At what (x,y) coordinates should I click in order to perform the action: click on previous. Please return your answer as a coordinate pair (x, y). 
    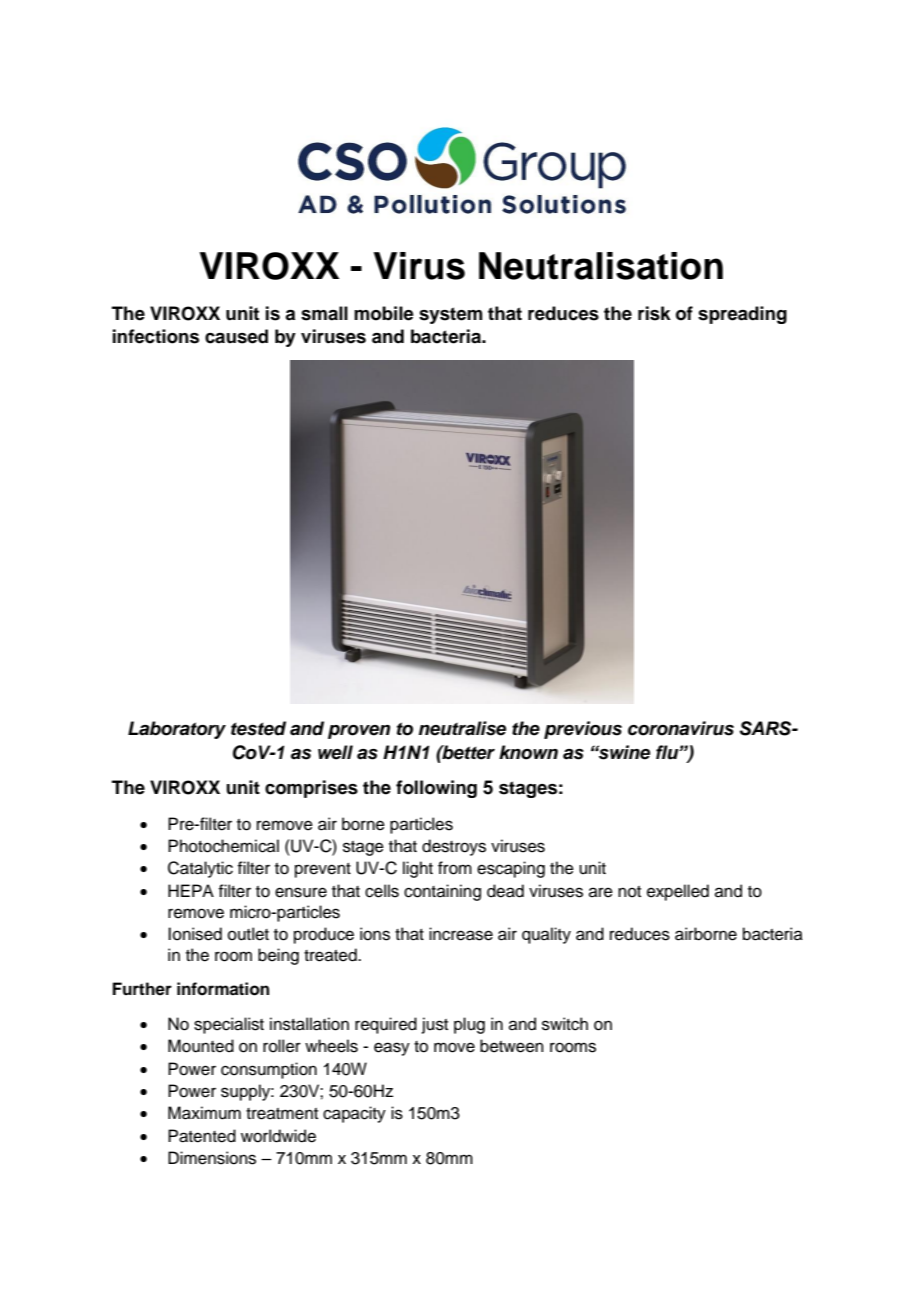
    Looking at the image, I should click on (583, 730).
